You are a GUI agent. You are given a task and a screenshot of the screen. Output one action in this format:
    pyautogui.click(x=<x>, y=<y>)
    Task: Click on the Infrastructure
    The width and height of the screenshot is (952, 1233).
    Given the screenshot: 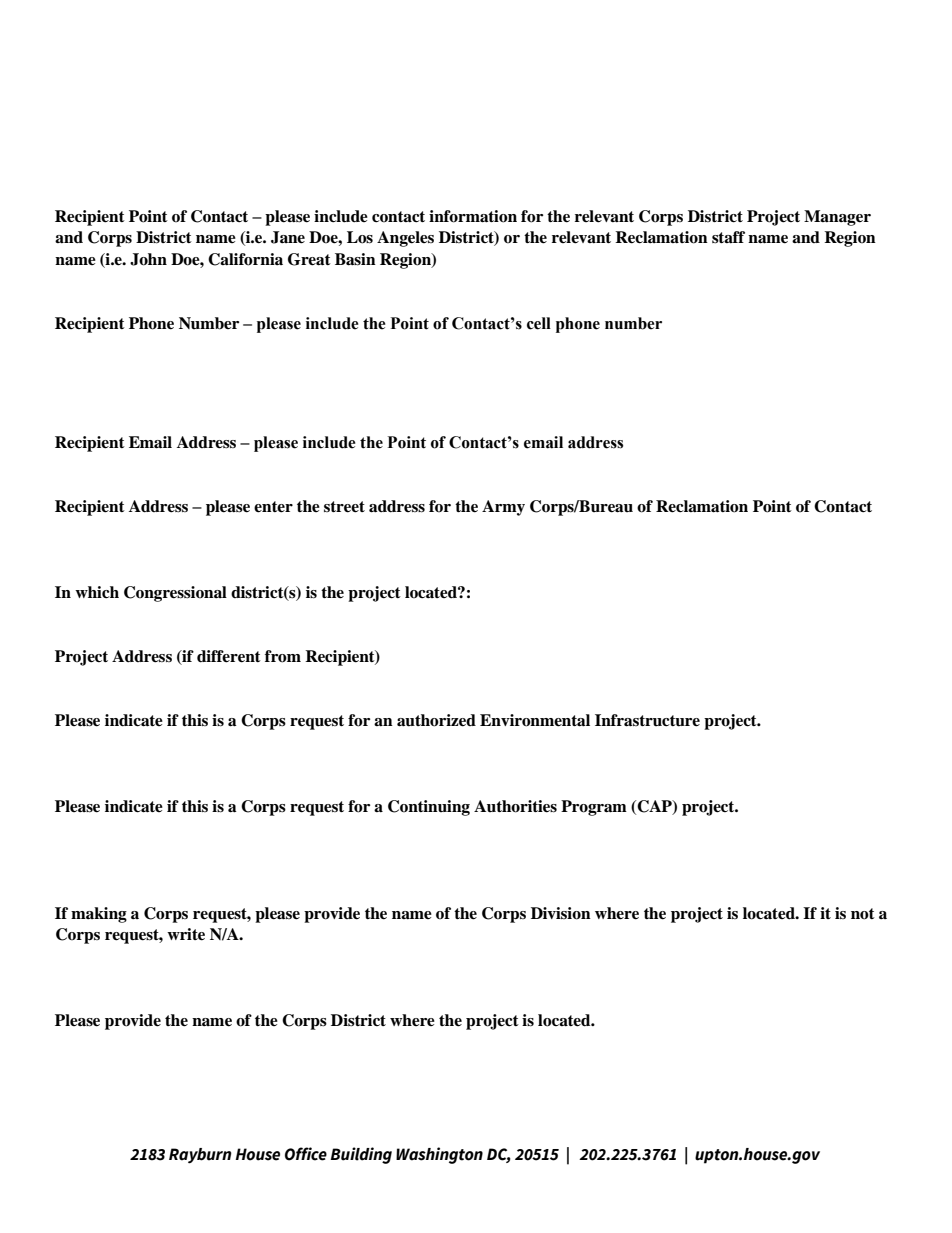 What is the action you would take?
    pyautogui.click(x=647, y=720)
